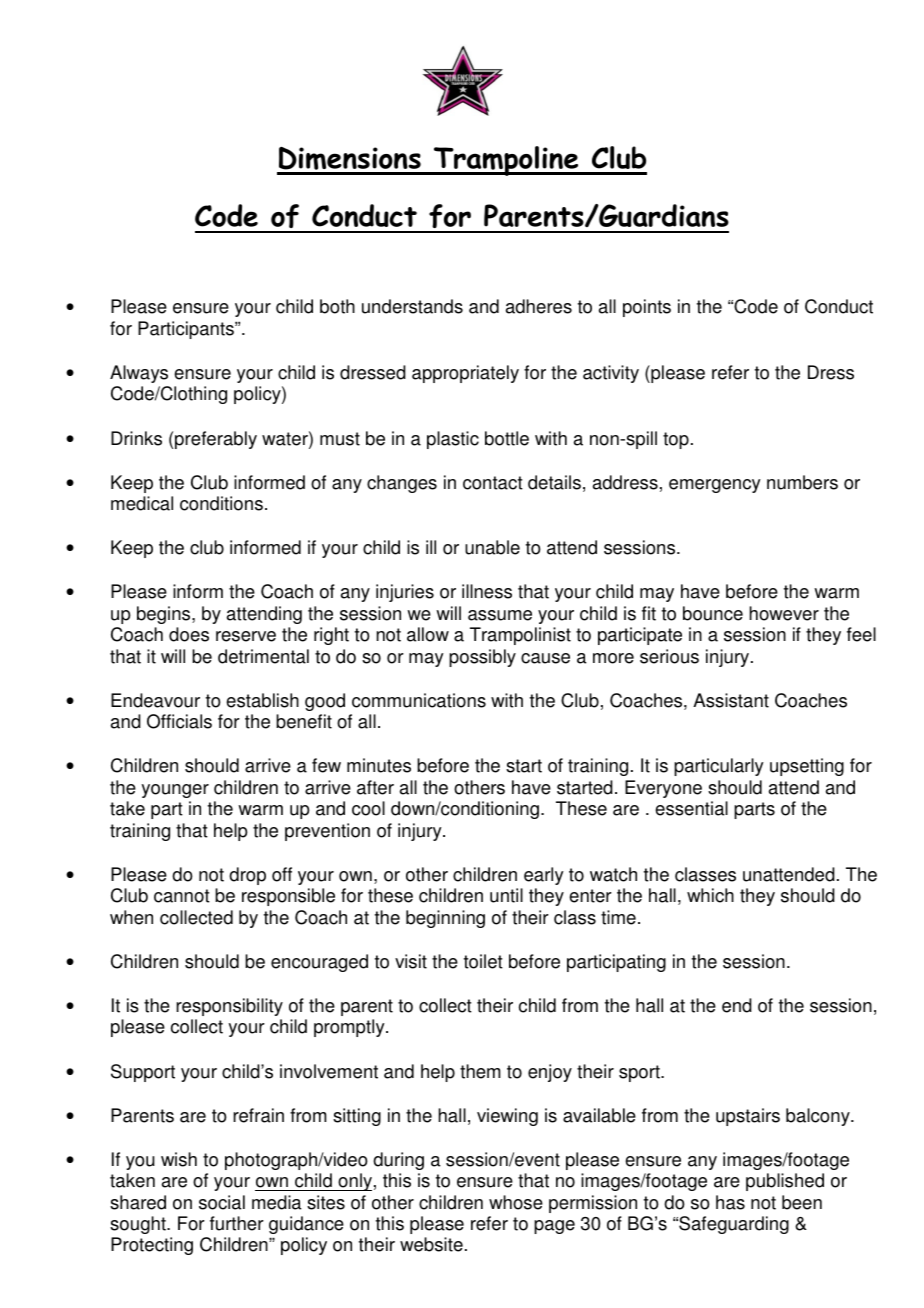  I want to click on however, so click(784, 613).
